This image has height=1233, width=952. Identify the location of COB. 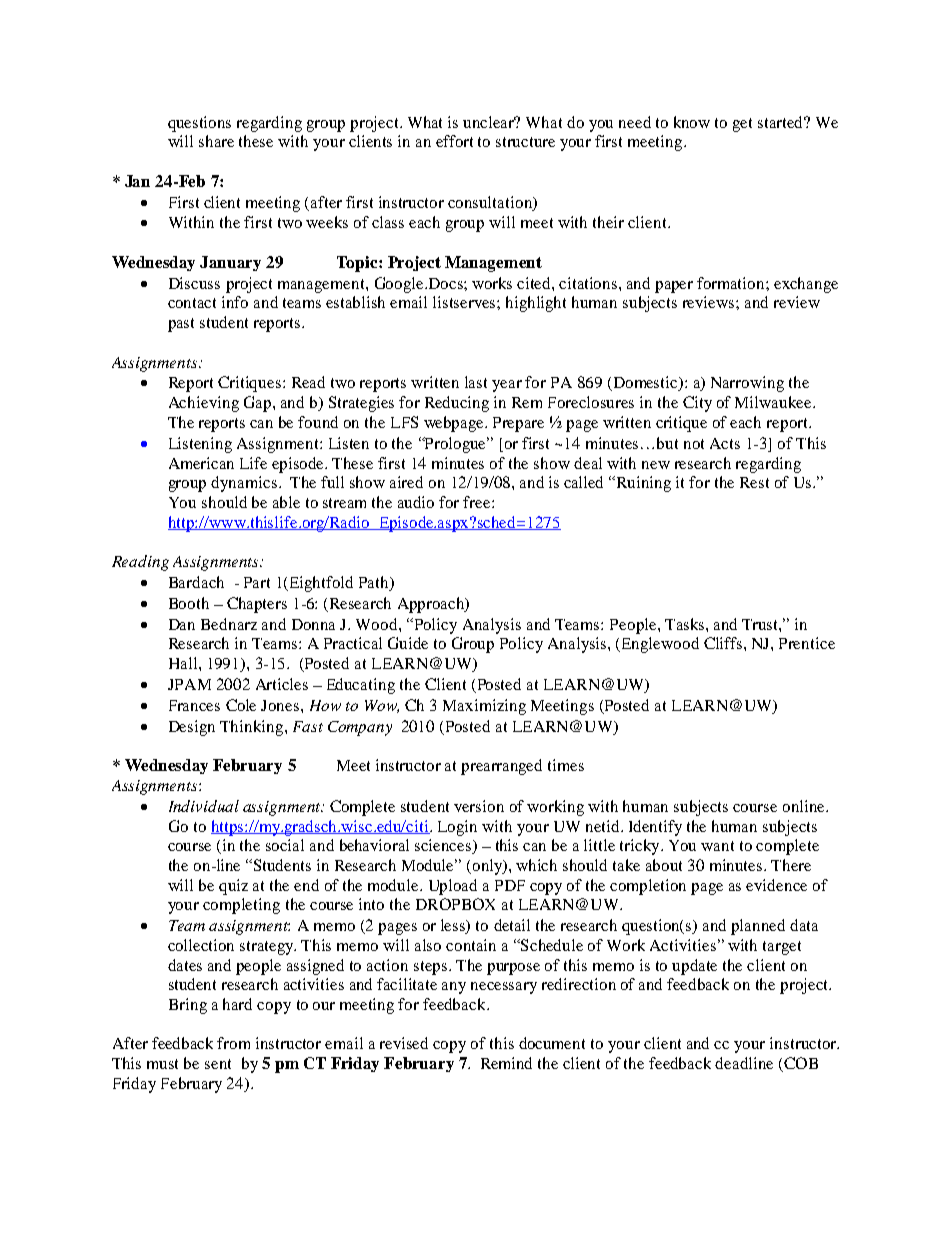
(800, 1064).
